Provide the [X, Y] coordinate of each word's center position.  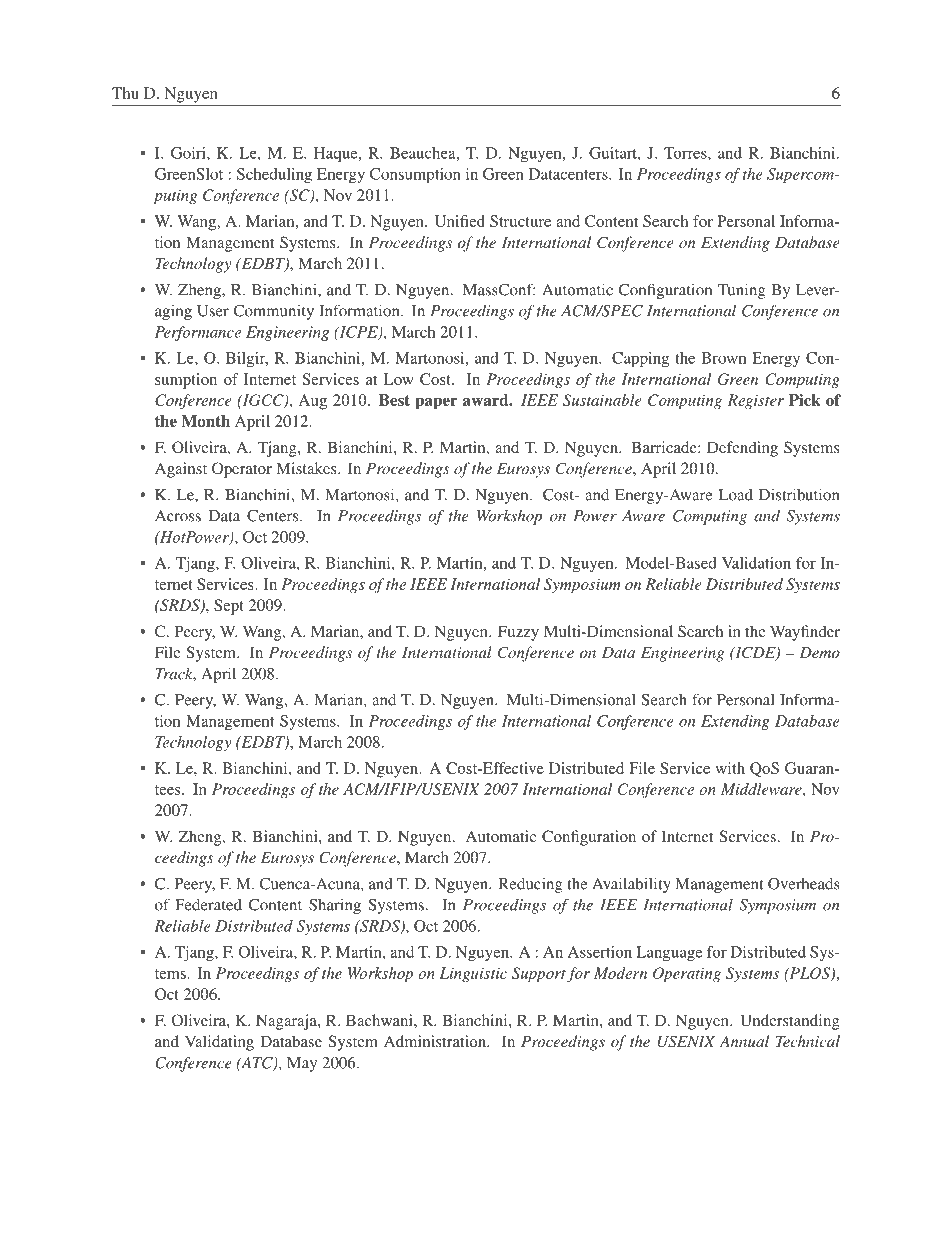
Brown [723, 358]
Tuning [742, 291]
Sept [229, 607]
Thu [125, 93]
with [730, 768]
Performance [198, 333]
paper [436, 403]
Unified [460, 221]
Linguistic [473, 975]
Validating [219, 1043]
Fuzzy [518, 633]
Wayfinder [805, 633]
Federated [208, 905]
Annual [744, 1041]
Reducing [530, 885]
